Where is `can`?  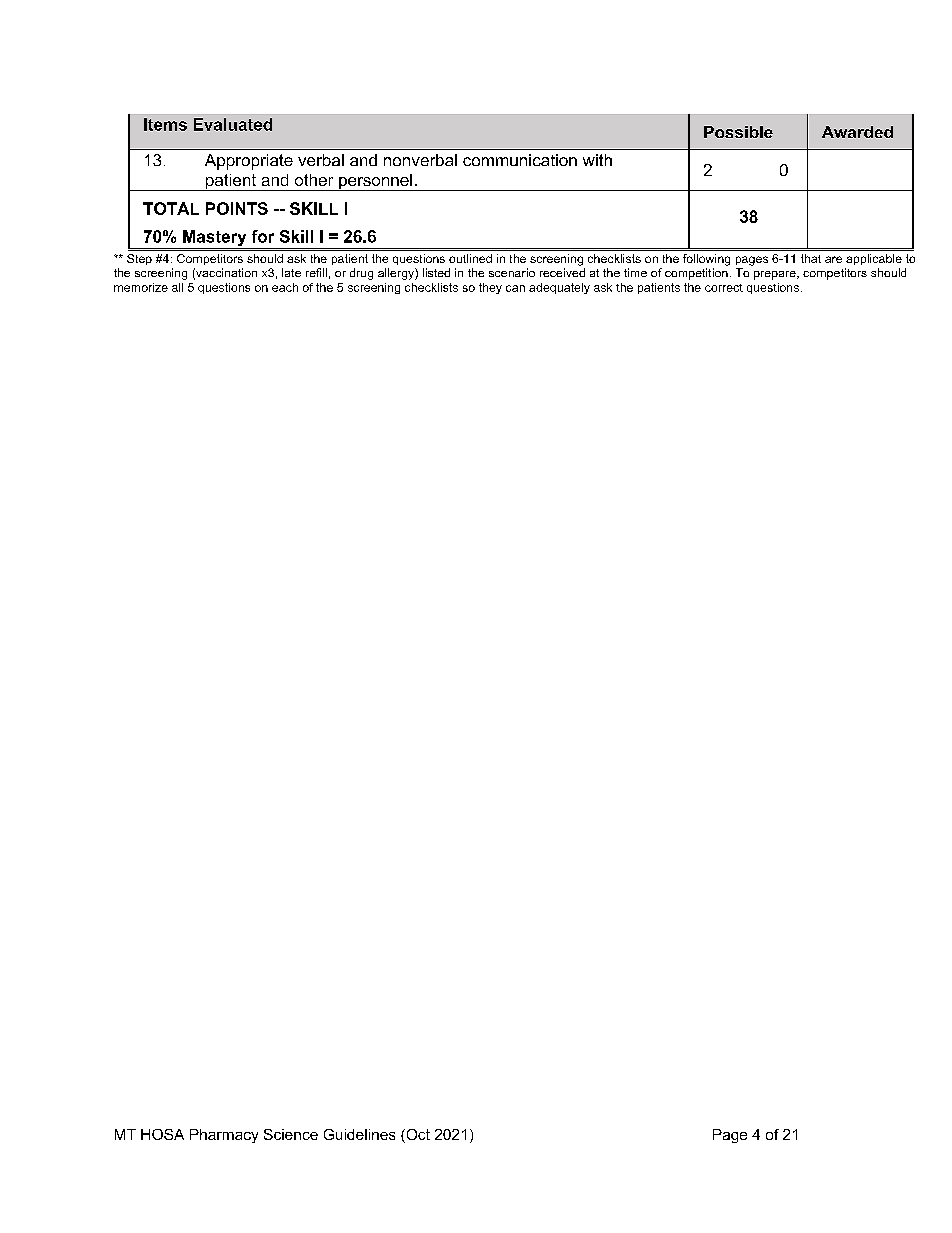 can is located at coordinates (515, 288).
